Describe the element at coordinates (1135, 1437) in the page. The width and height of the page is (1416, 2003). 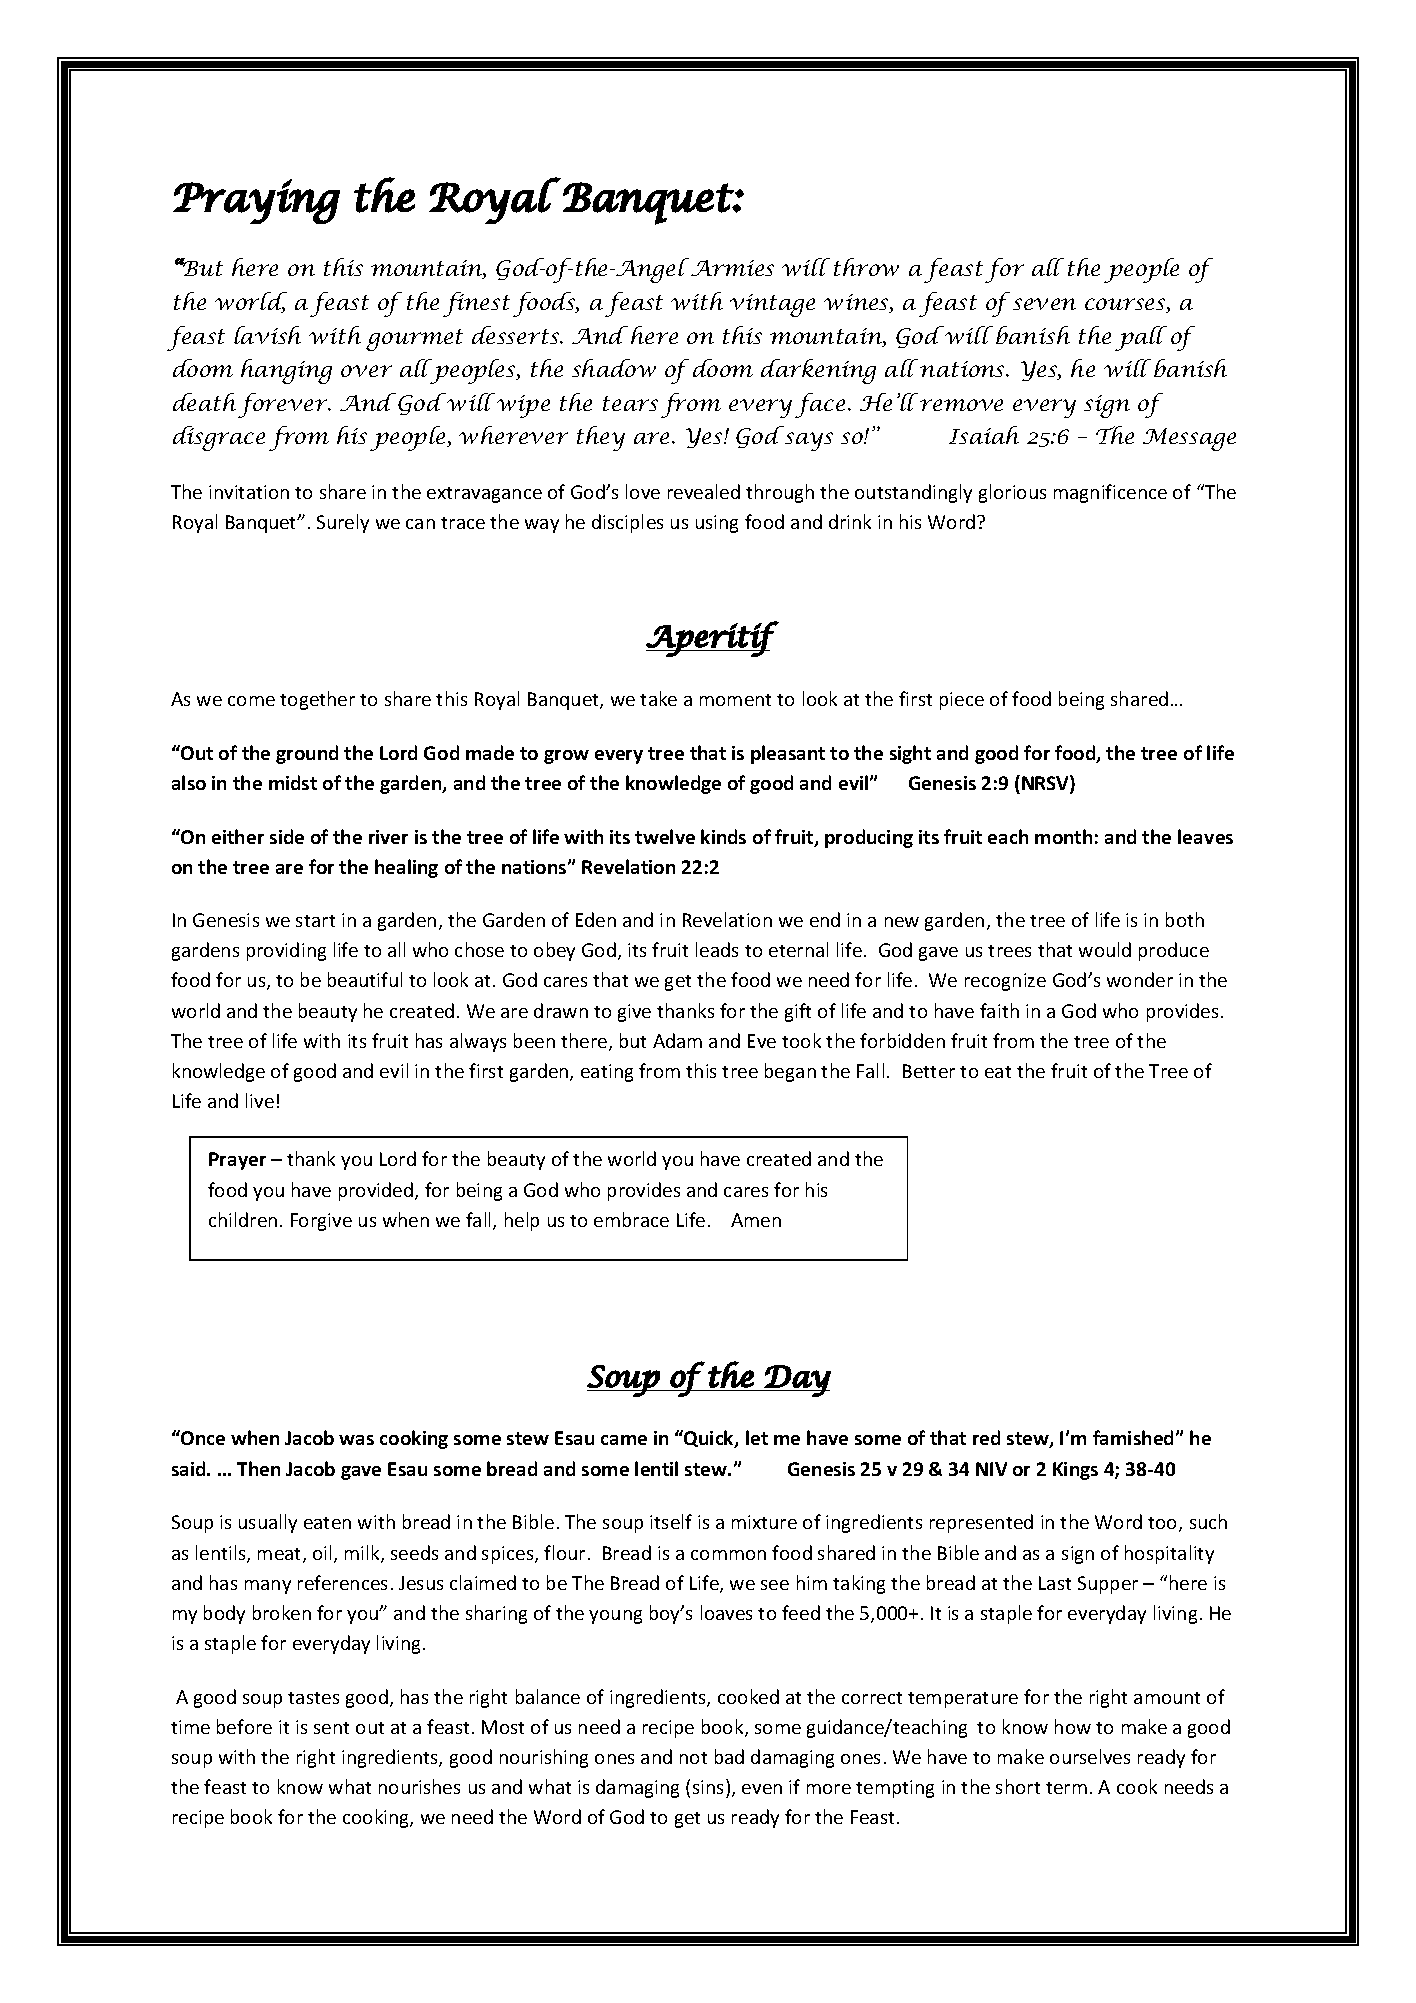
I see `famished` at that location.
